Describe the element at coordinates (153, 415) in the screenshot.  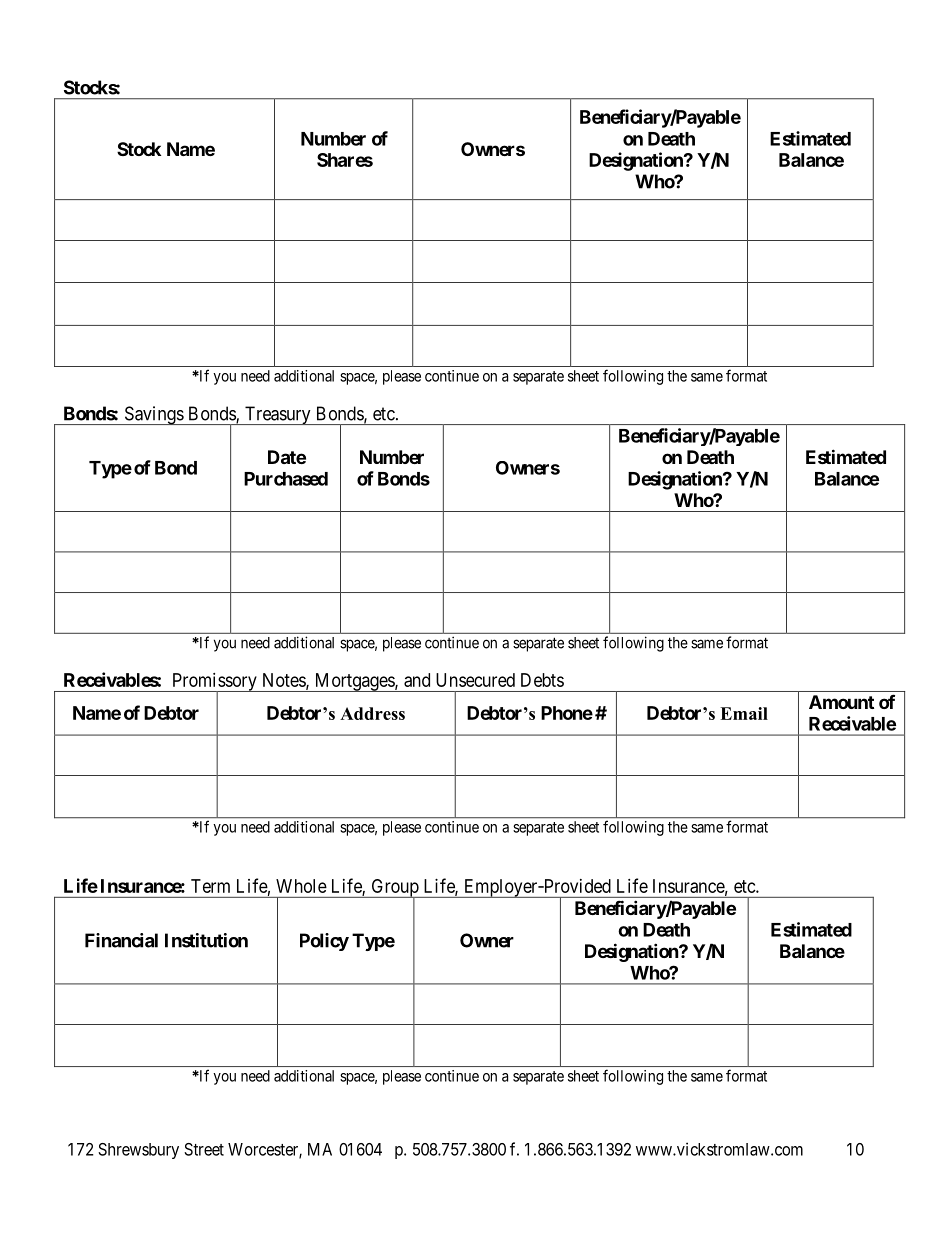
I see `Savings` at that location.
